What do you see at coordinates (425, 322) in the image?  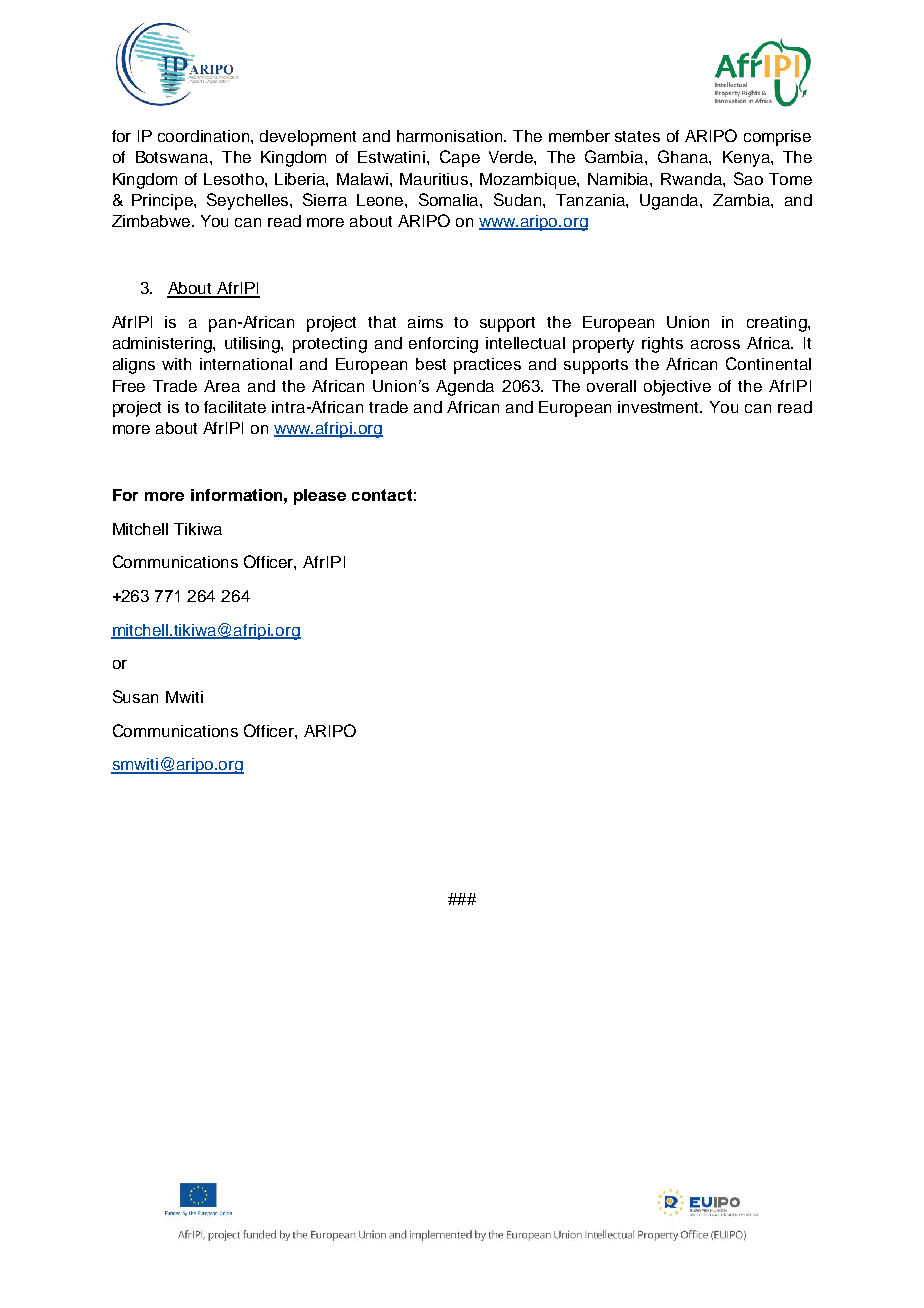 I see `aims` at bounding box center [425, 322].
